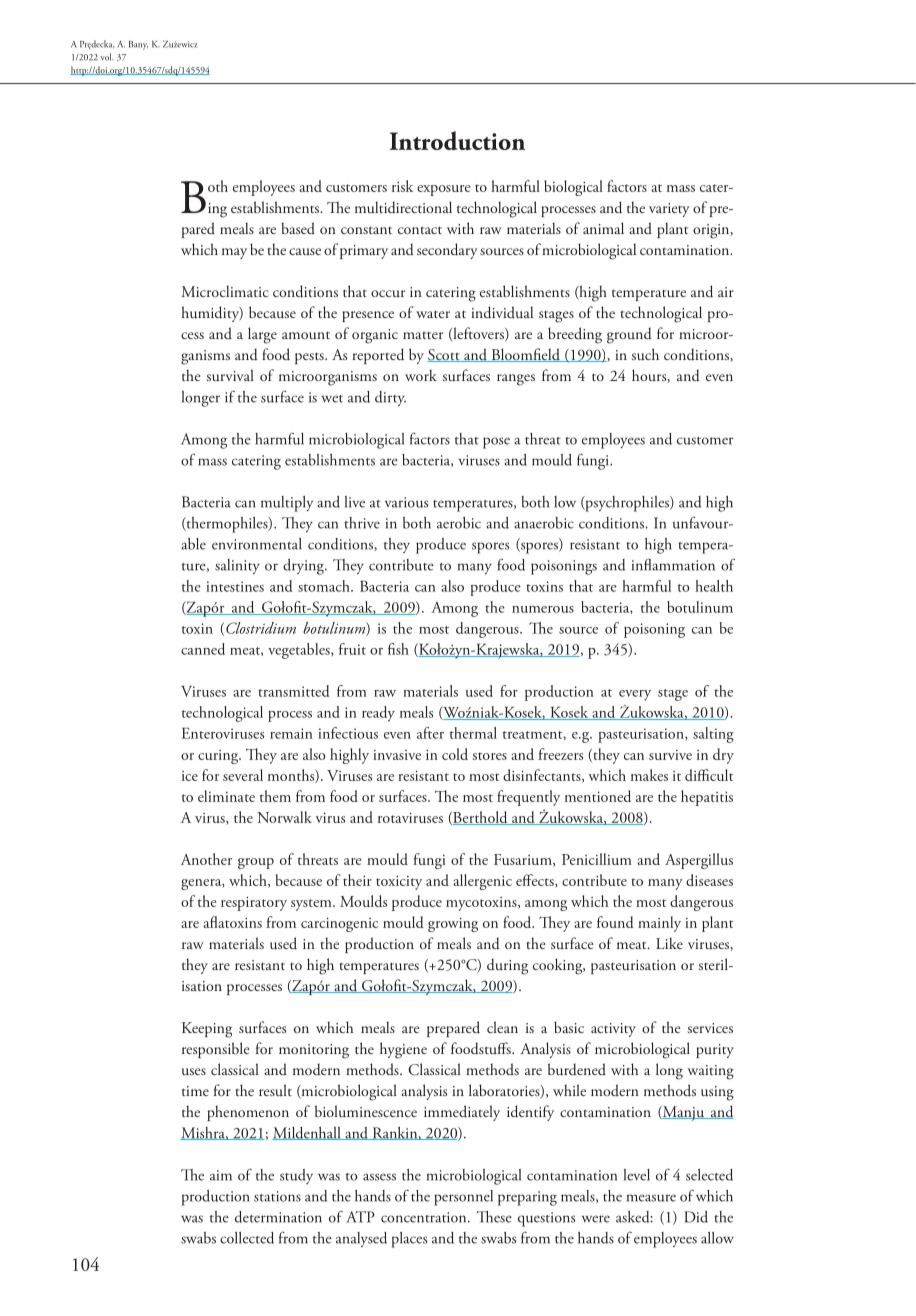 This screenshot has height=1316, width=916. Describe the element at coordinates (673, 564) in the screenshot. I see `inflammation` at that location.
